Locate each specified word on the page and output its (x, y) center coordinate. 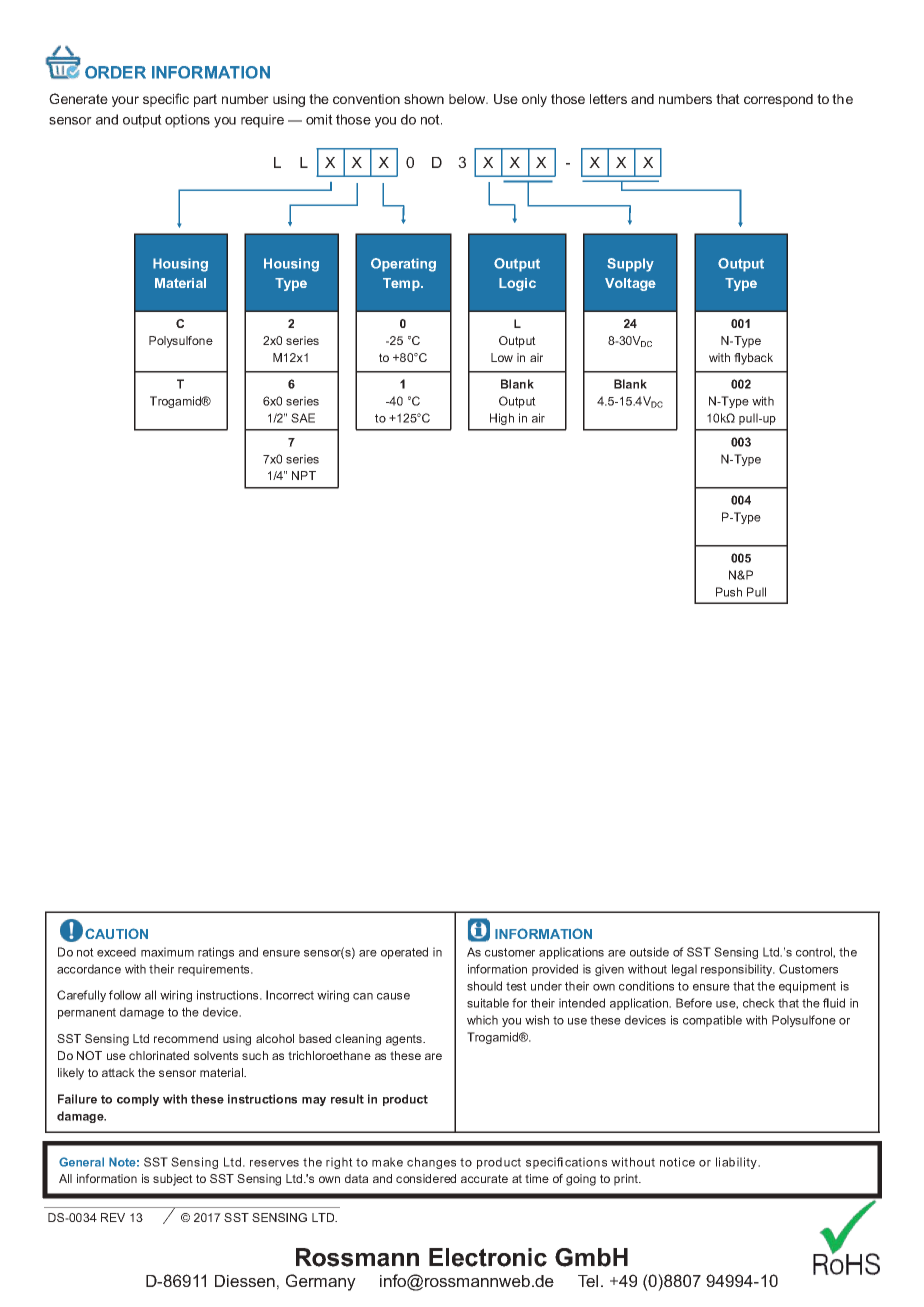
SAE (303, 418)
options (187, 121)
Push (729, 592)
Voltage (630, 284)
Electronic (488, 1257)
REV (113, 1217)
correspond (778, 100)
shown (424, 99)
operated (404, 953)
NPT (304, 475)
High (502, 419)
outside (649, 952)
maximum (167, 952)
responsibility (738, 970)
